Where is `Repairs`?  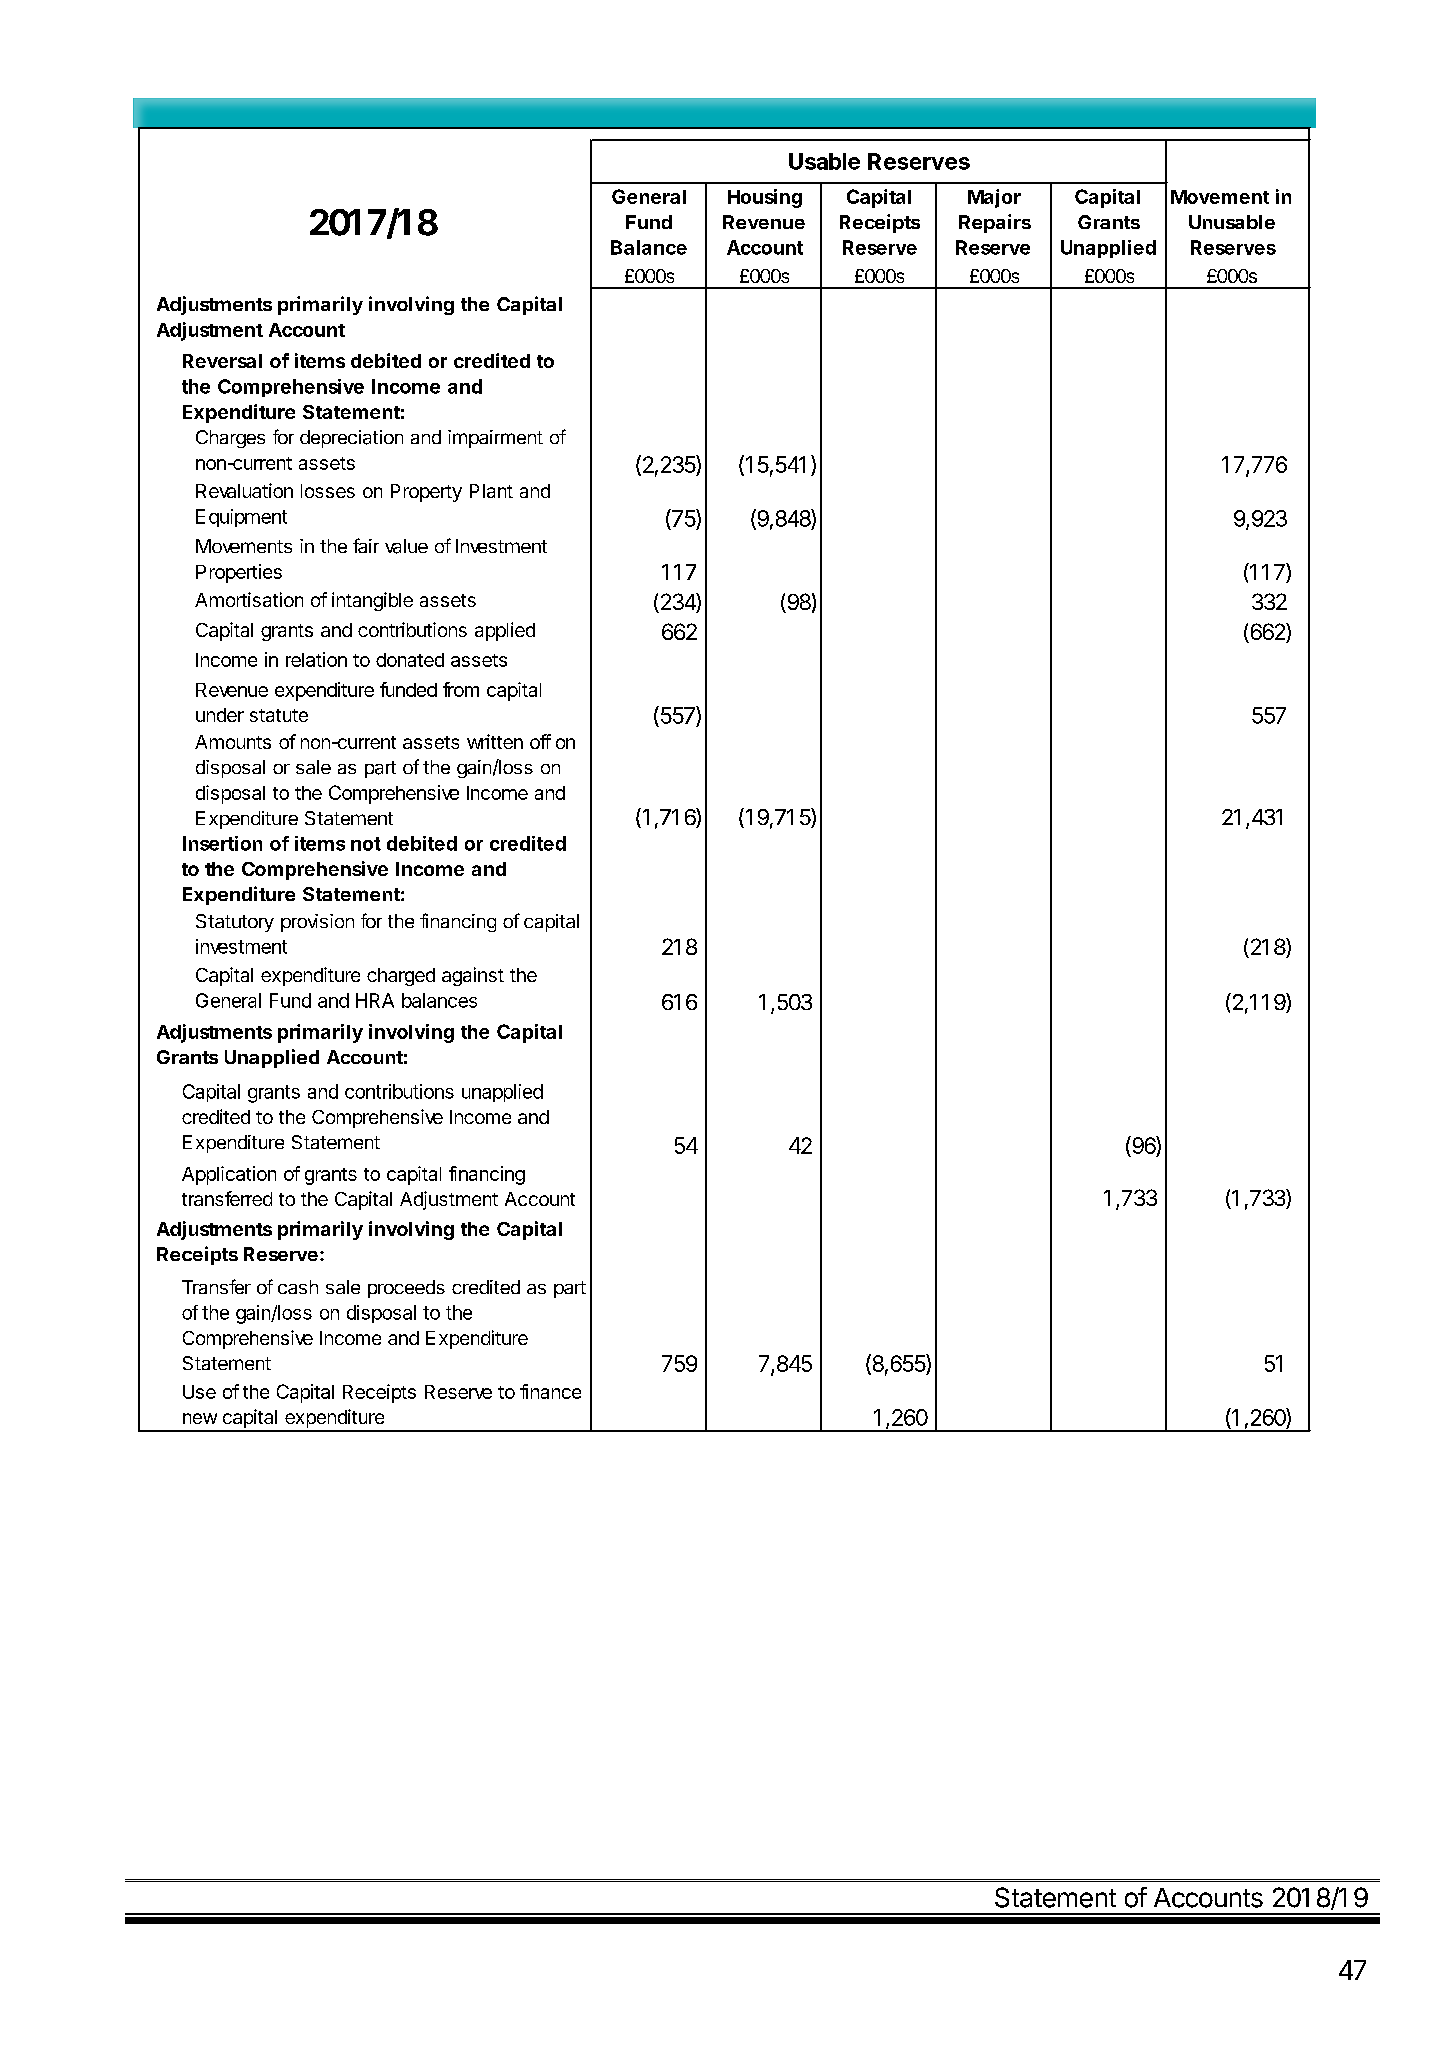
Repairs is located at coordinates (995, 223).
